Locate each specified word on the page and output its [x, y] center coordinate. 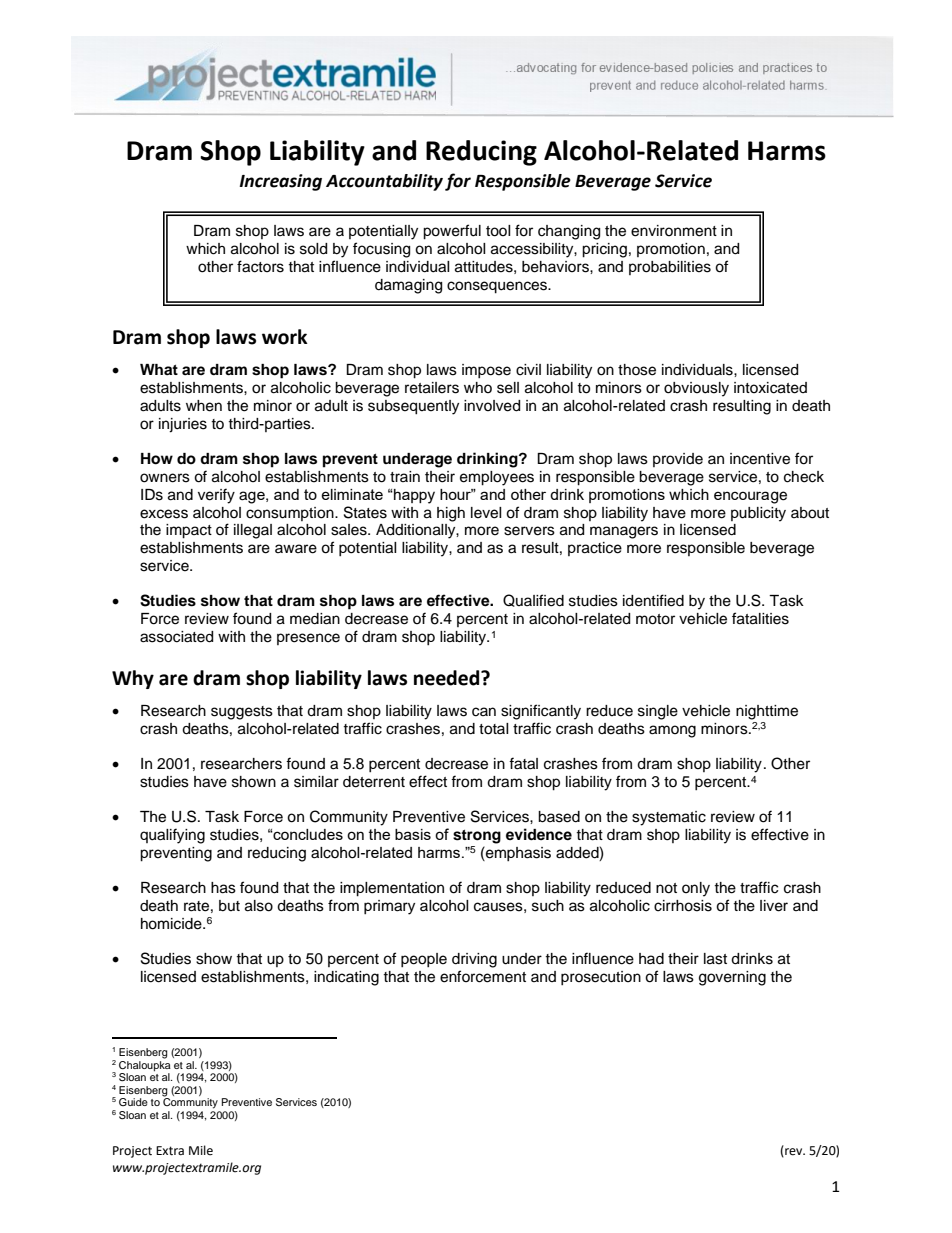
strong [477, 837]
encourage [750, 497]
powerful [452, 232]
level [486, 513]
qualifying [172, 836]
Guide [133, 1102]
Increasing [280, 182]
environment [674, 231]
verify [216, 496]
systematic [669, 818]
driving [474, 960]
